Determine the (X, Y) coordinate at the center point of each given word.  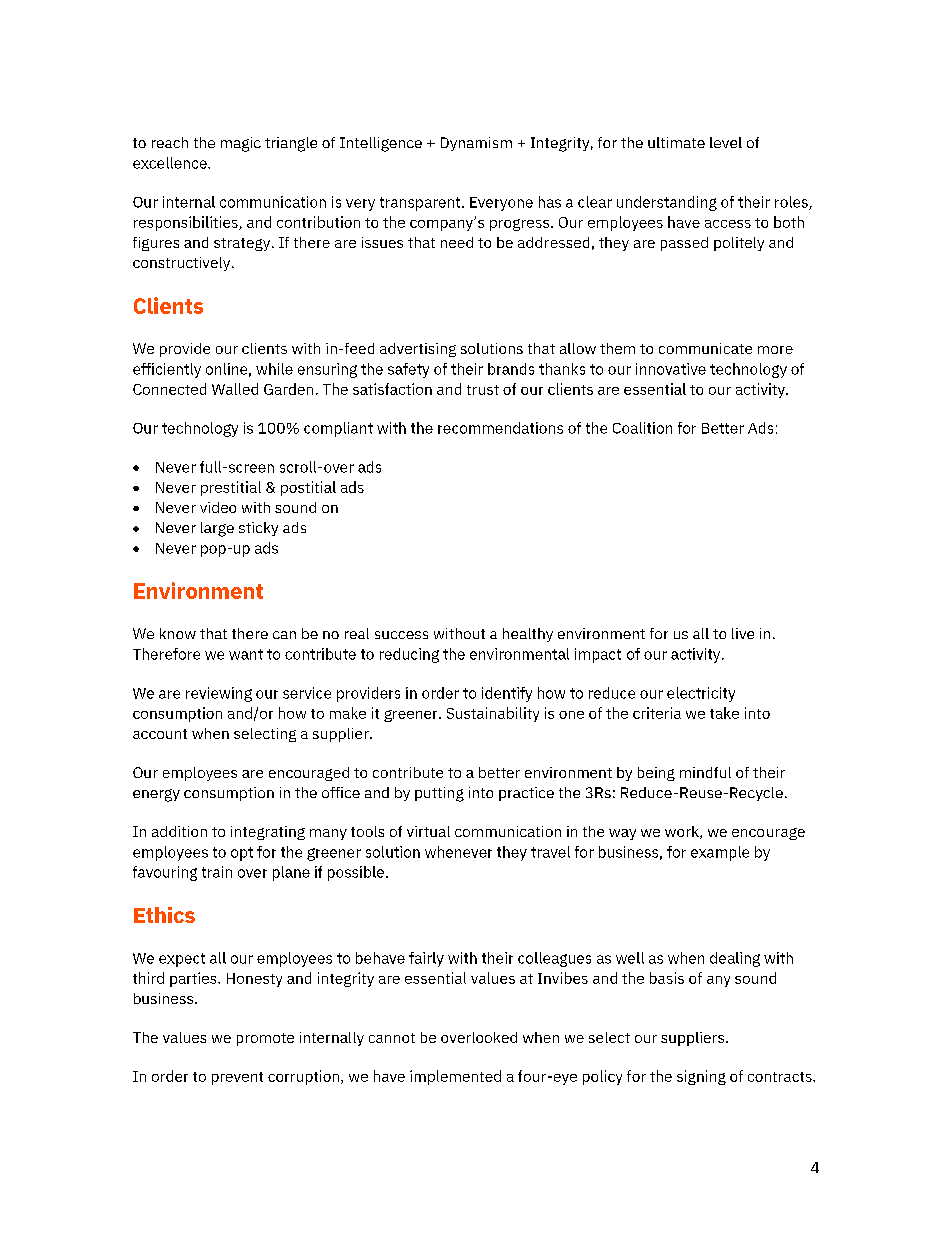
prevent (237, 1078)
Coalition (642, 428)
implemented (455, 1077)
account (160, 734)
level (726, 142)
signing (701, 1077)
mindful (705, 772)
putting (439, 794)
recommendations (500, 428)
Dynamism (476, 144)
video (218, 507)
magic (241, 144)
